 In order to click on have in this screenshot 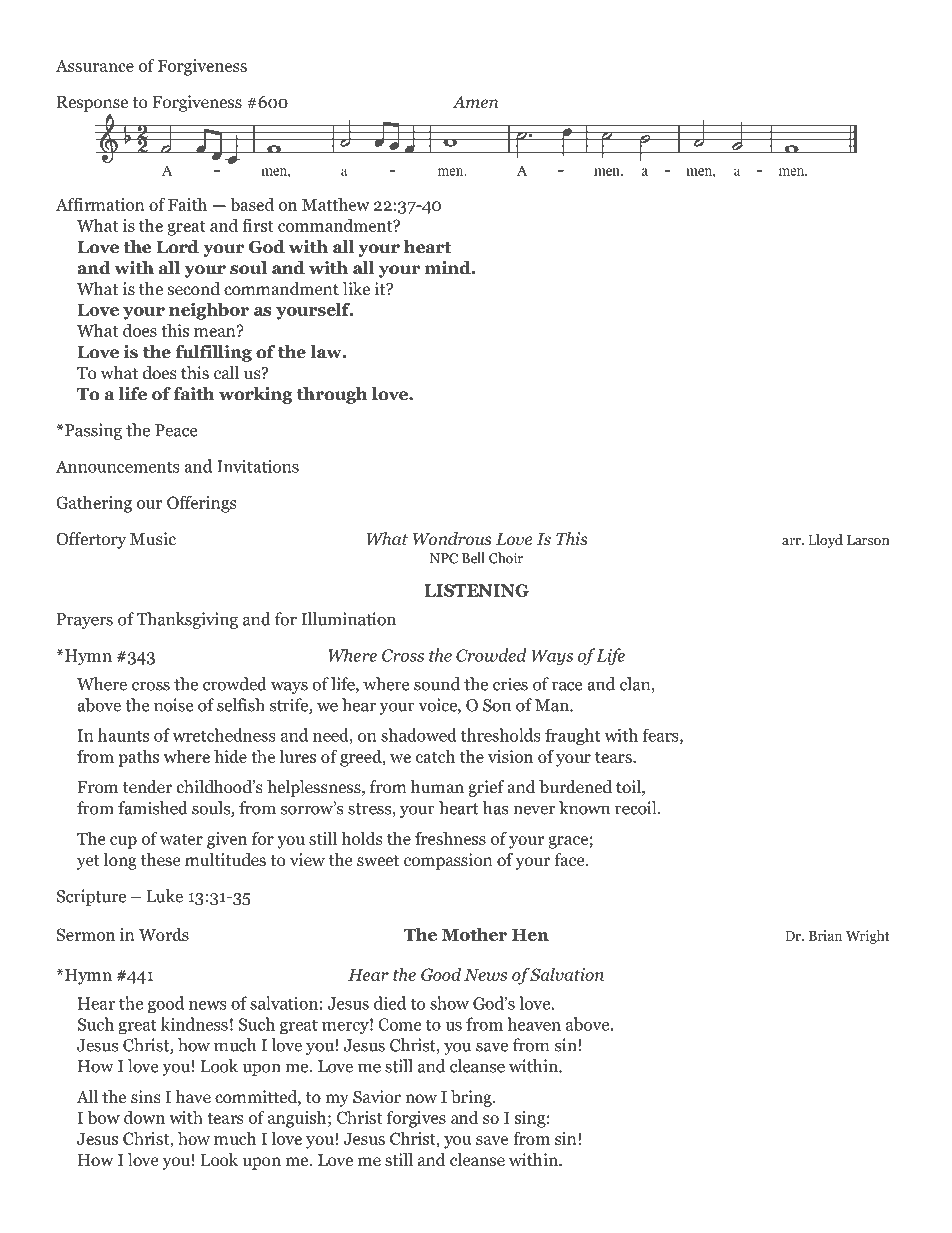, I will do `click(193, 1096)`.
